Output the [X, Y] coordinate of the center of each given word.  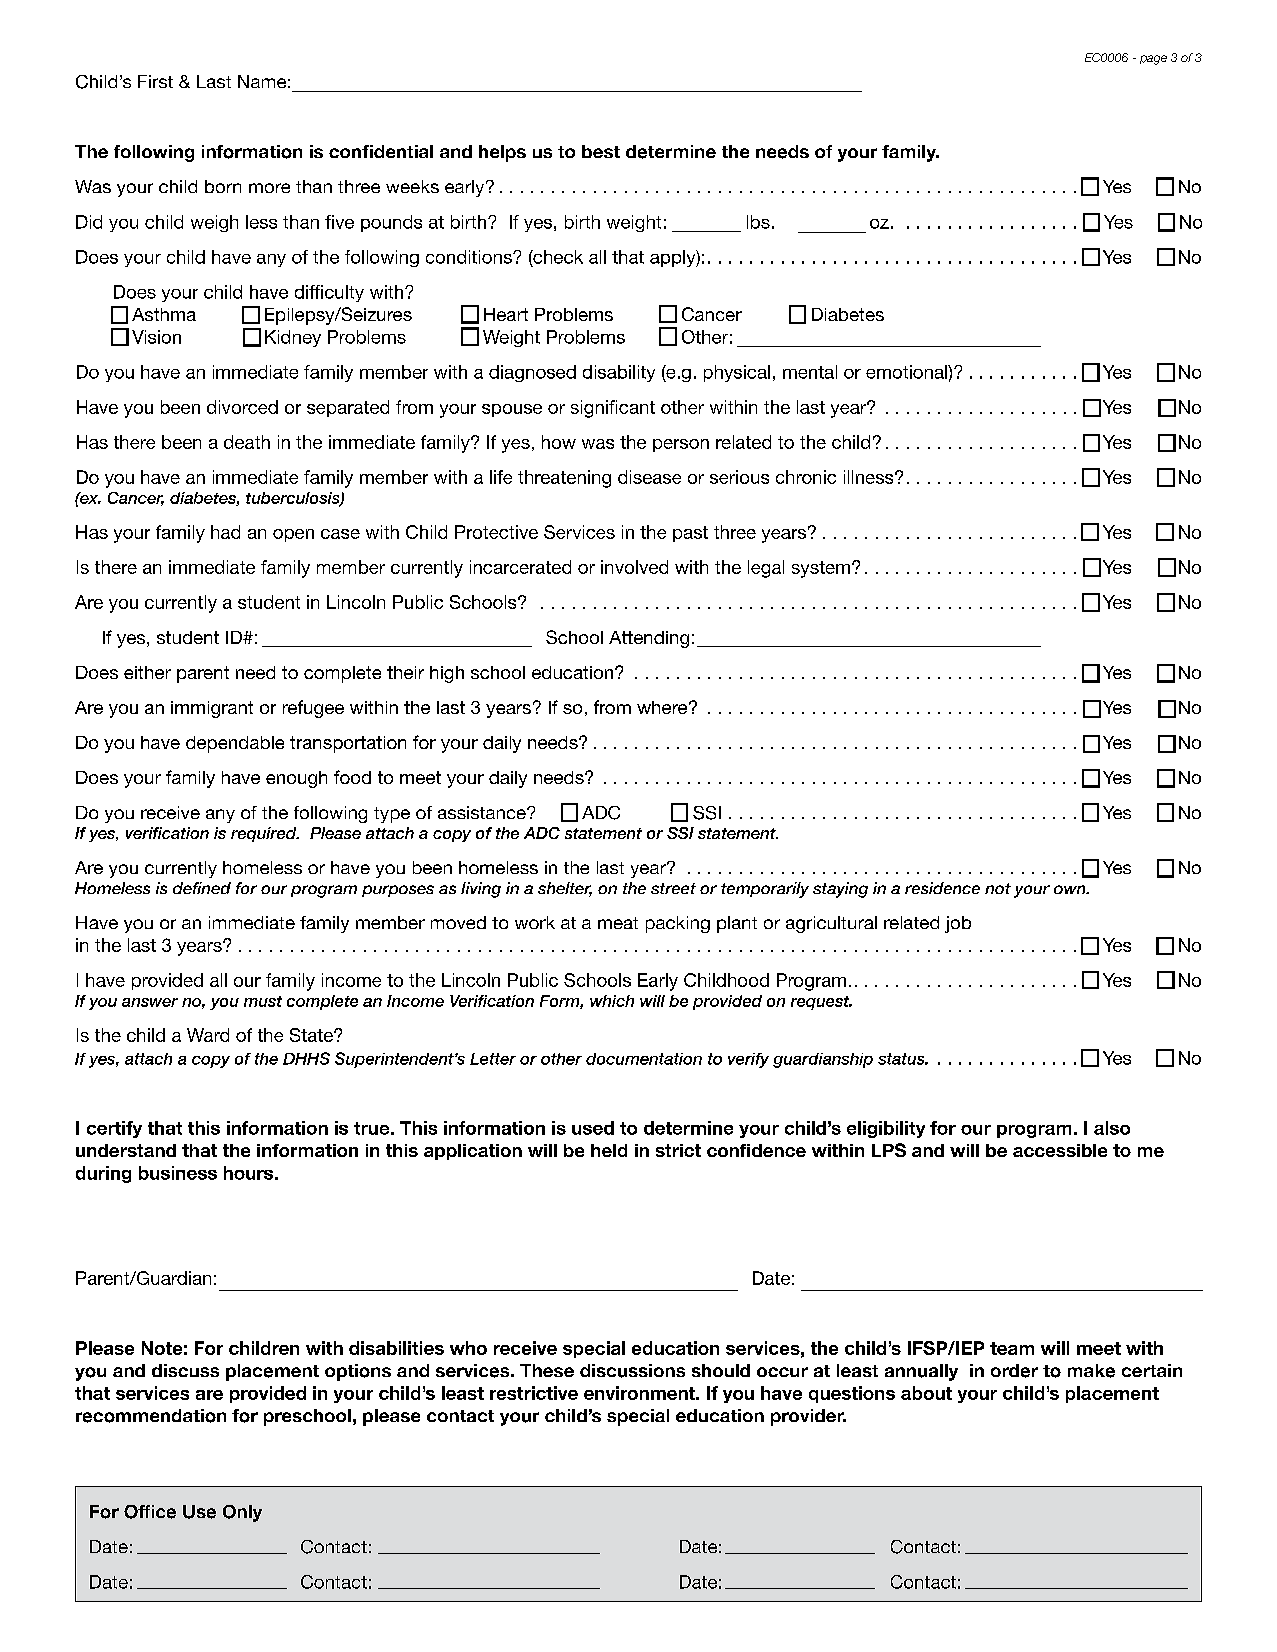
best [601, 151]
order [1014, 1371]
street [673, 888]
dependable [235, 744]
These [547, 1370]
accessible [1060, 1150]
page [1153, 60]
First [155, 81]
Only [242, 1513]
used [593, 1128]
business [178, 1173]
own [1071, 889]
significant [613, 409]
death [247, 442]
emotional [907, 372]
